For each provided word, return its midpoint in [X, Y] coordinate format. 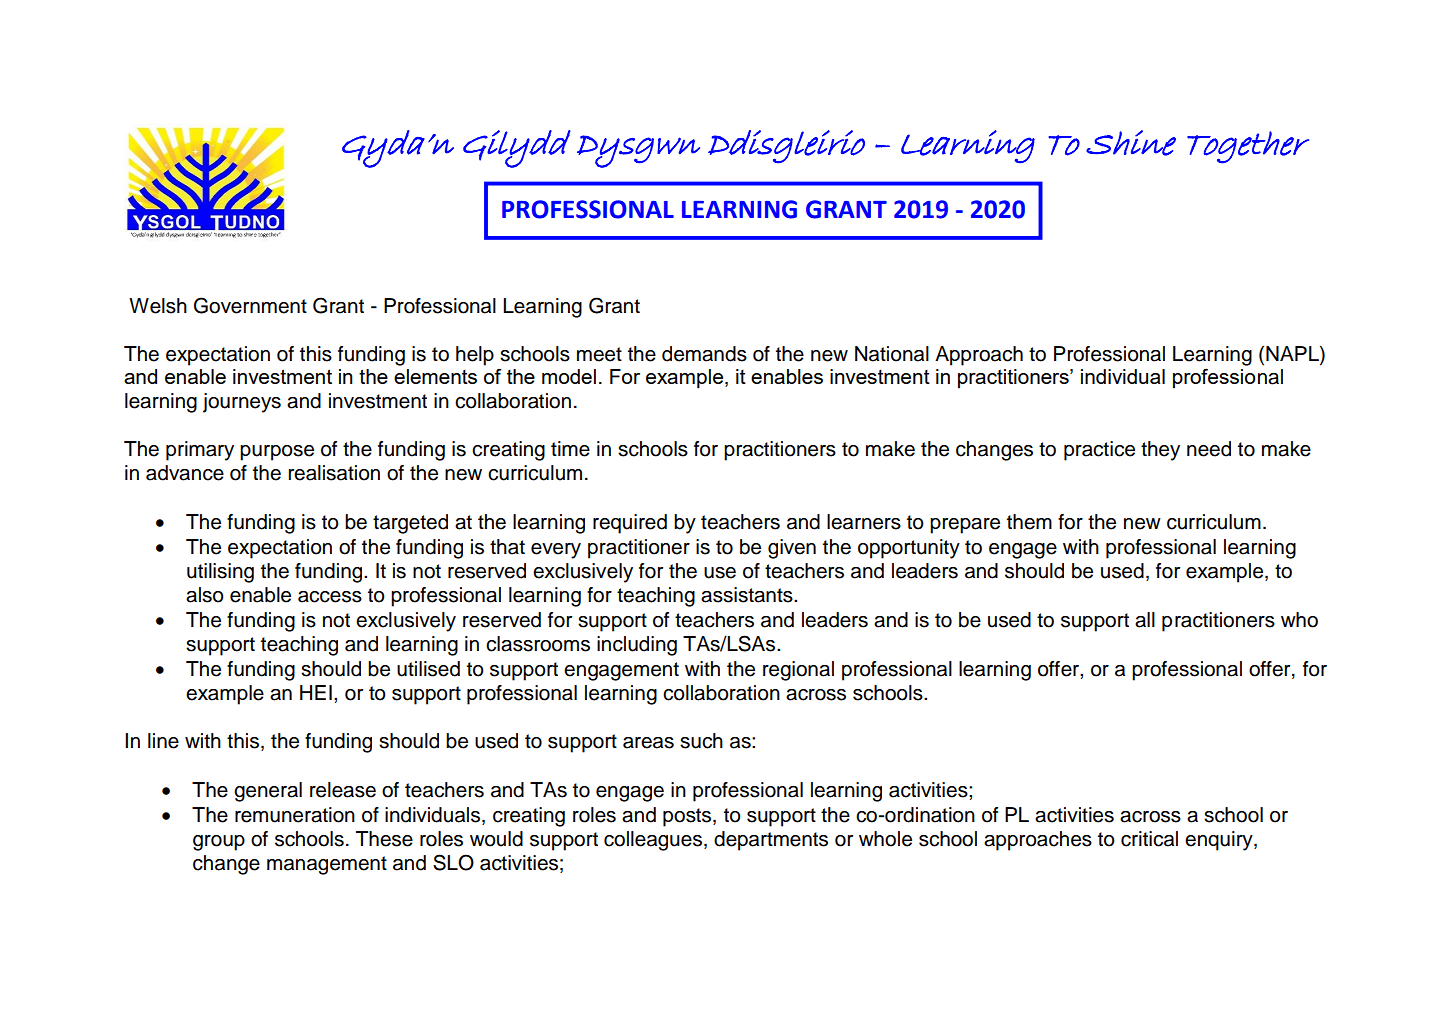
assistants [748, 595]
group [219, 843]
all [1145, 620]
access [330, 597]
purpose [277, 453]
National [892, 354]
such [701, 741]
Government [250, 305]
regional [798, 671]
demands [704, 354]
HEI [316, 692]
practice [1099, 451]
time [570, 449]
